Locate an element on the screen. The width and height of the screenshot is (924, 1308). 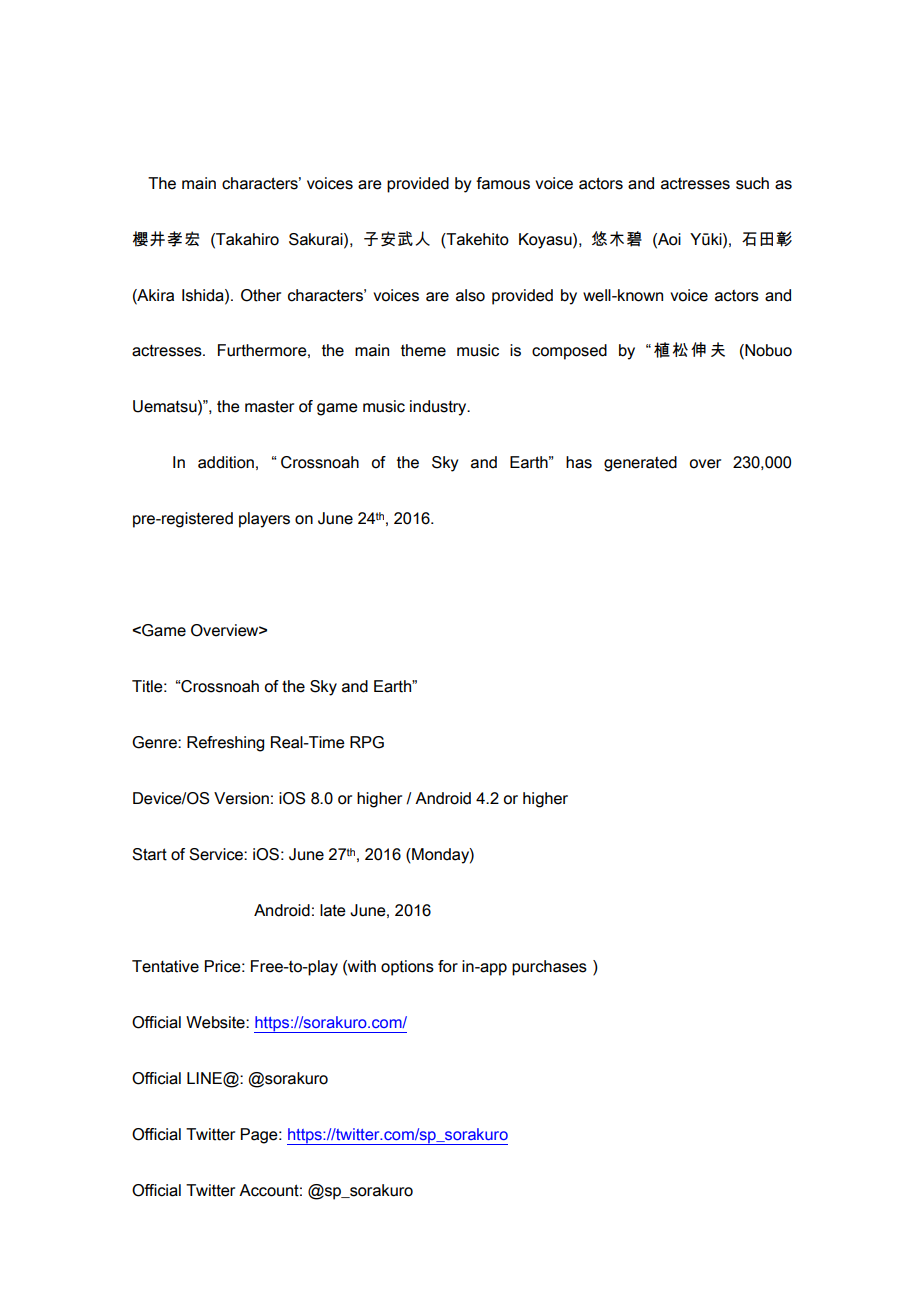
generated is located at coordinates (640, 464).
